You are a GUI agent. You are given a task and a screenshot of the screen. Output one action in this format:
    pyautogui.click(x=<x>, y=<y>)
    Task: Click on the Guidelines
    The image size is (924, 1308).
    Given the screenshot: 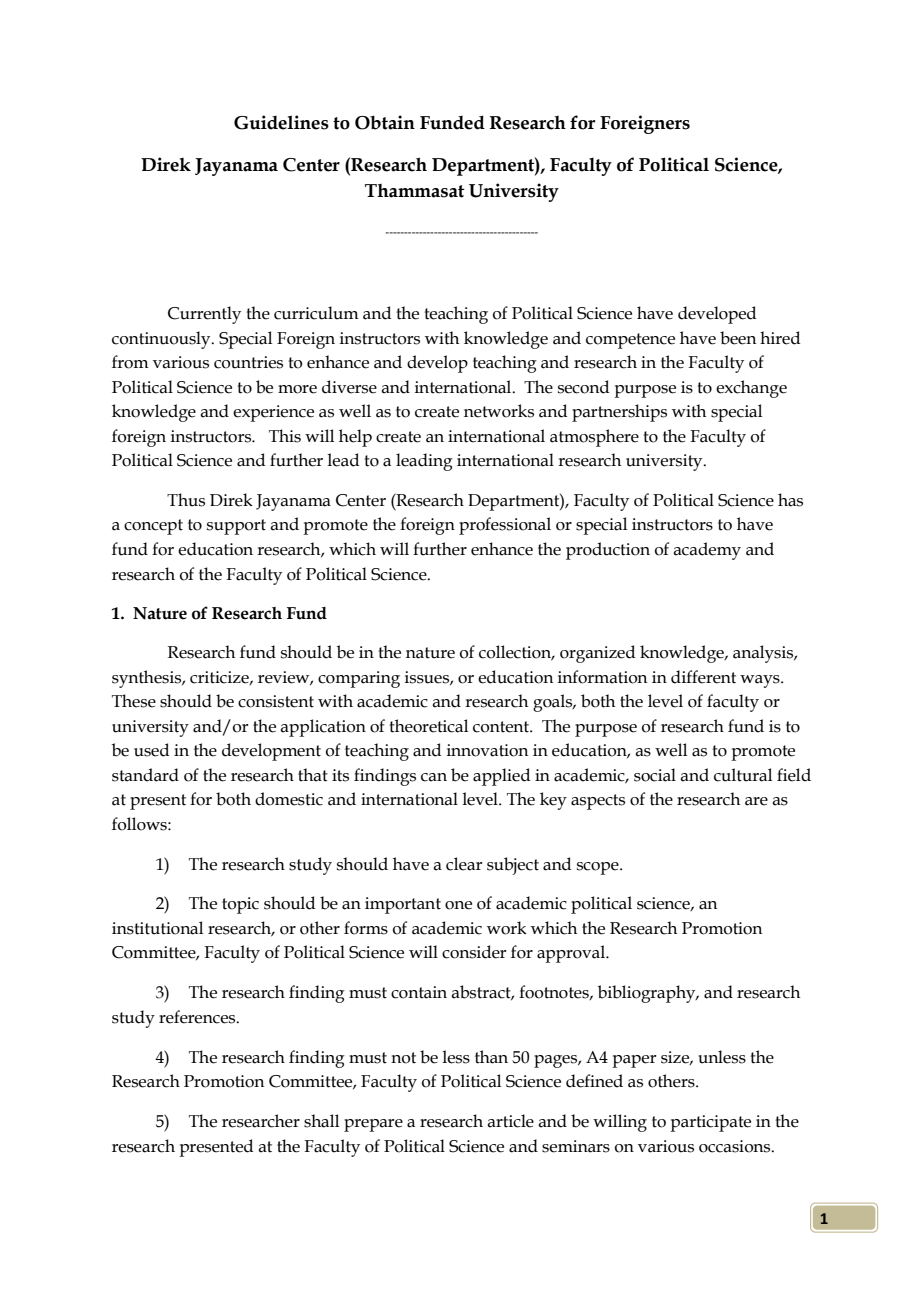 What is the action you would take?
    pyautogui.click(x=281, y=122)
